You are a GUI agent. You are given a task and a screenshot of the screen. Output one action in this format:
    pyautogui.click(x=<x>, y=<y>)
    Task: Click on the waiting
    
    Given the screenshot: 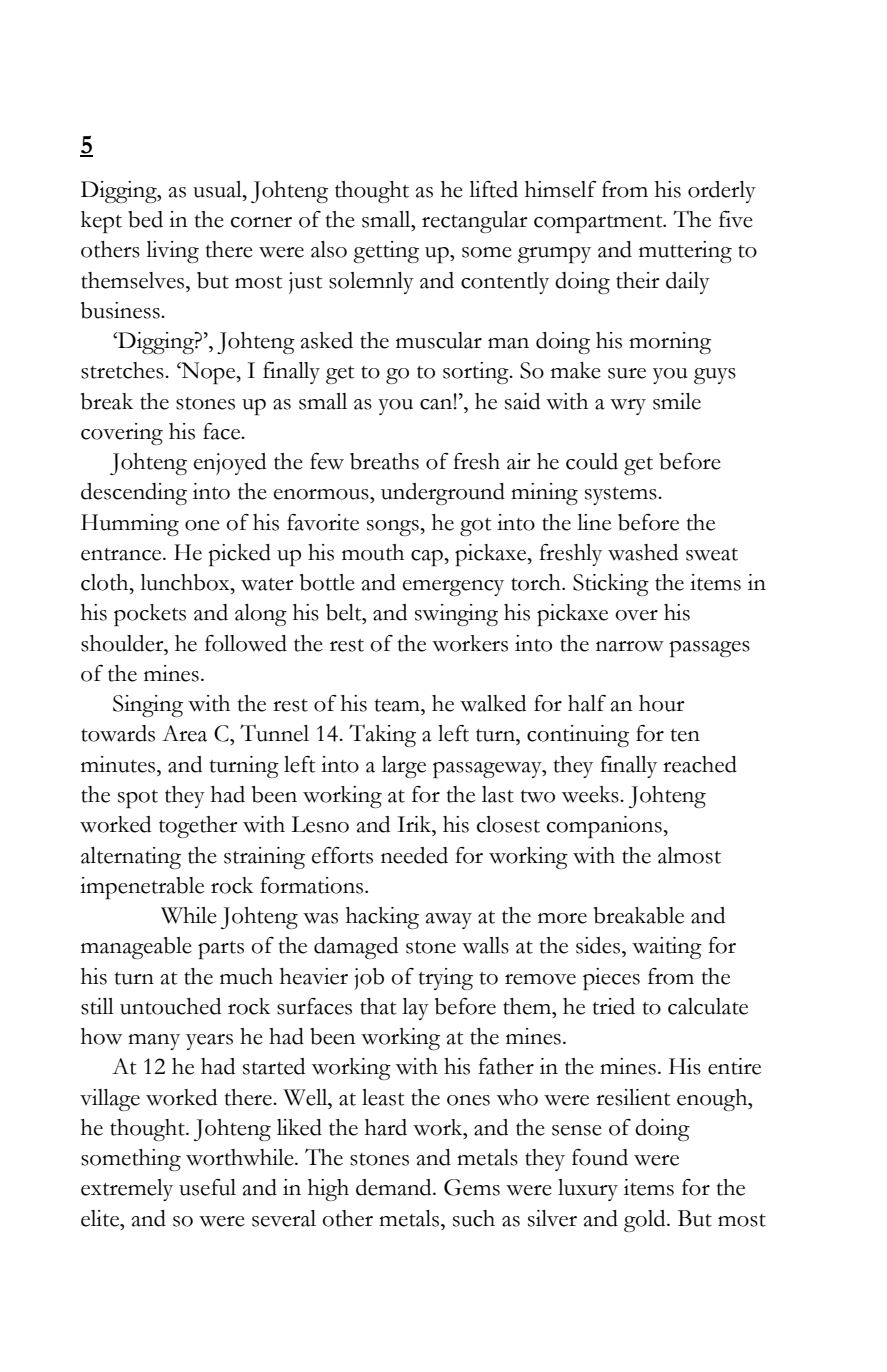 What is the action you would take?
    pyautogui.click(x=667, y=948)
